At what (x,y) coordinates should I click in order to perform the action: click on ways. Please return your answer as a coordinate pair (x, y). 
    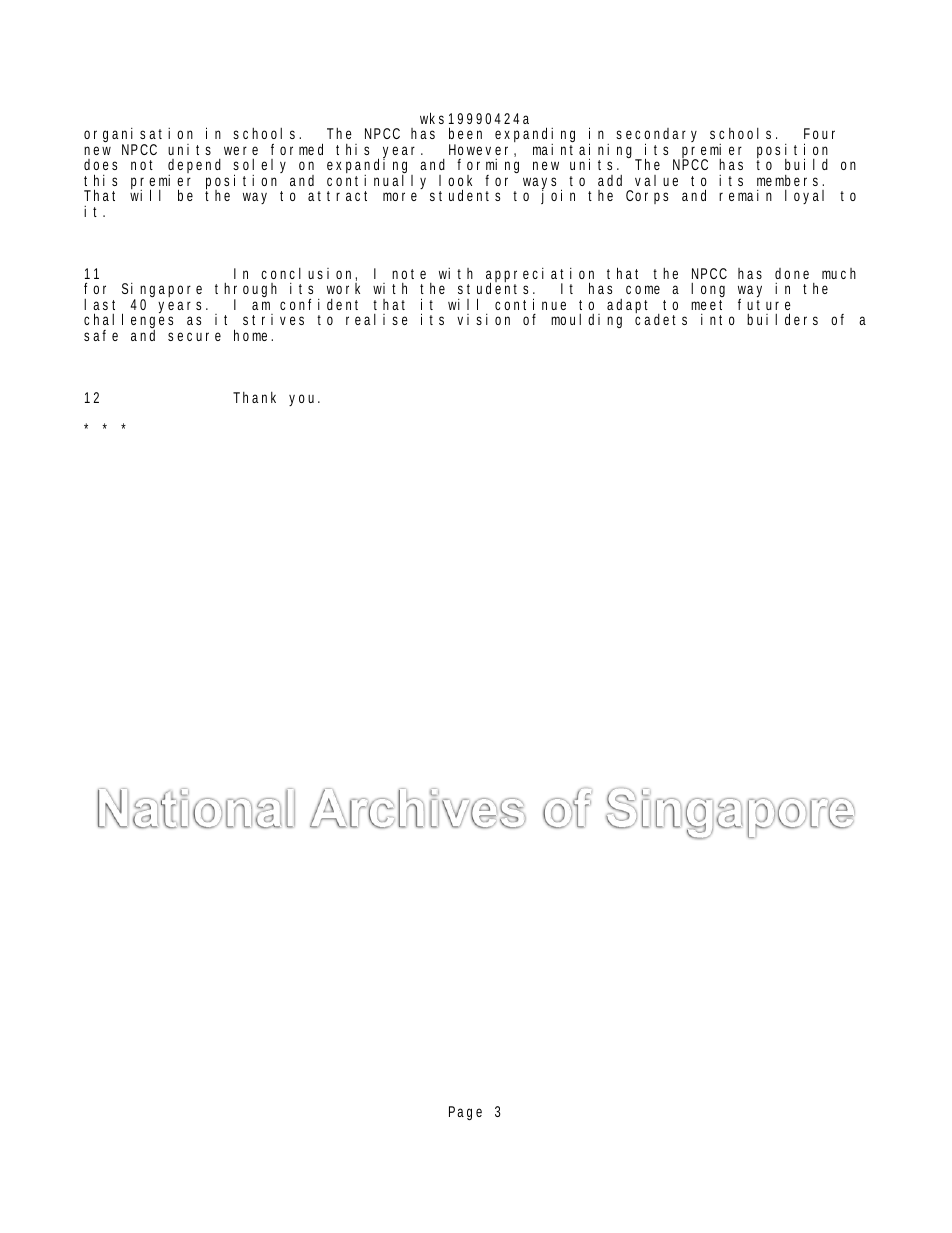
    Looking at the image, I should click on (542, 184).
